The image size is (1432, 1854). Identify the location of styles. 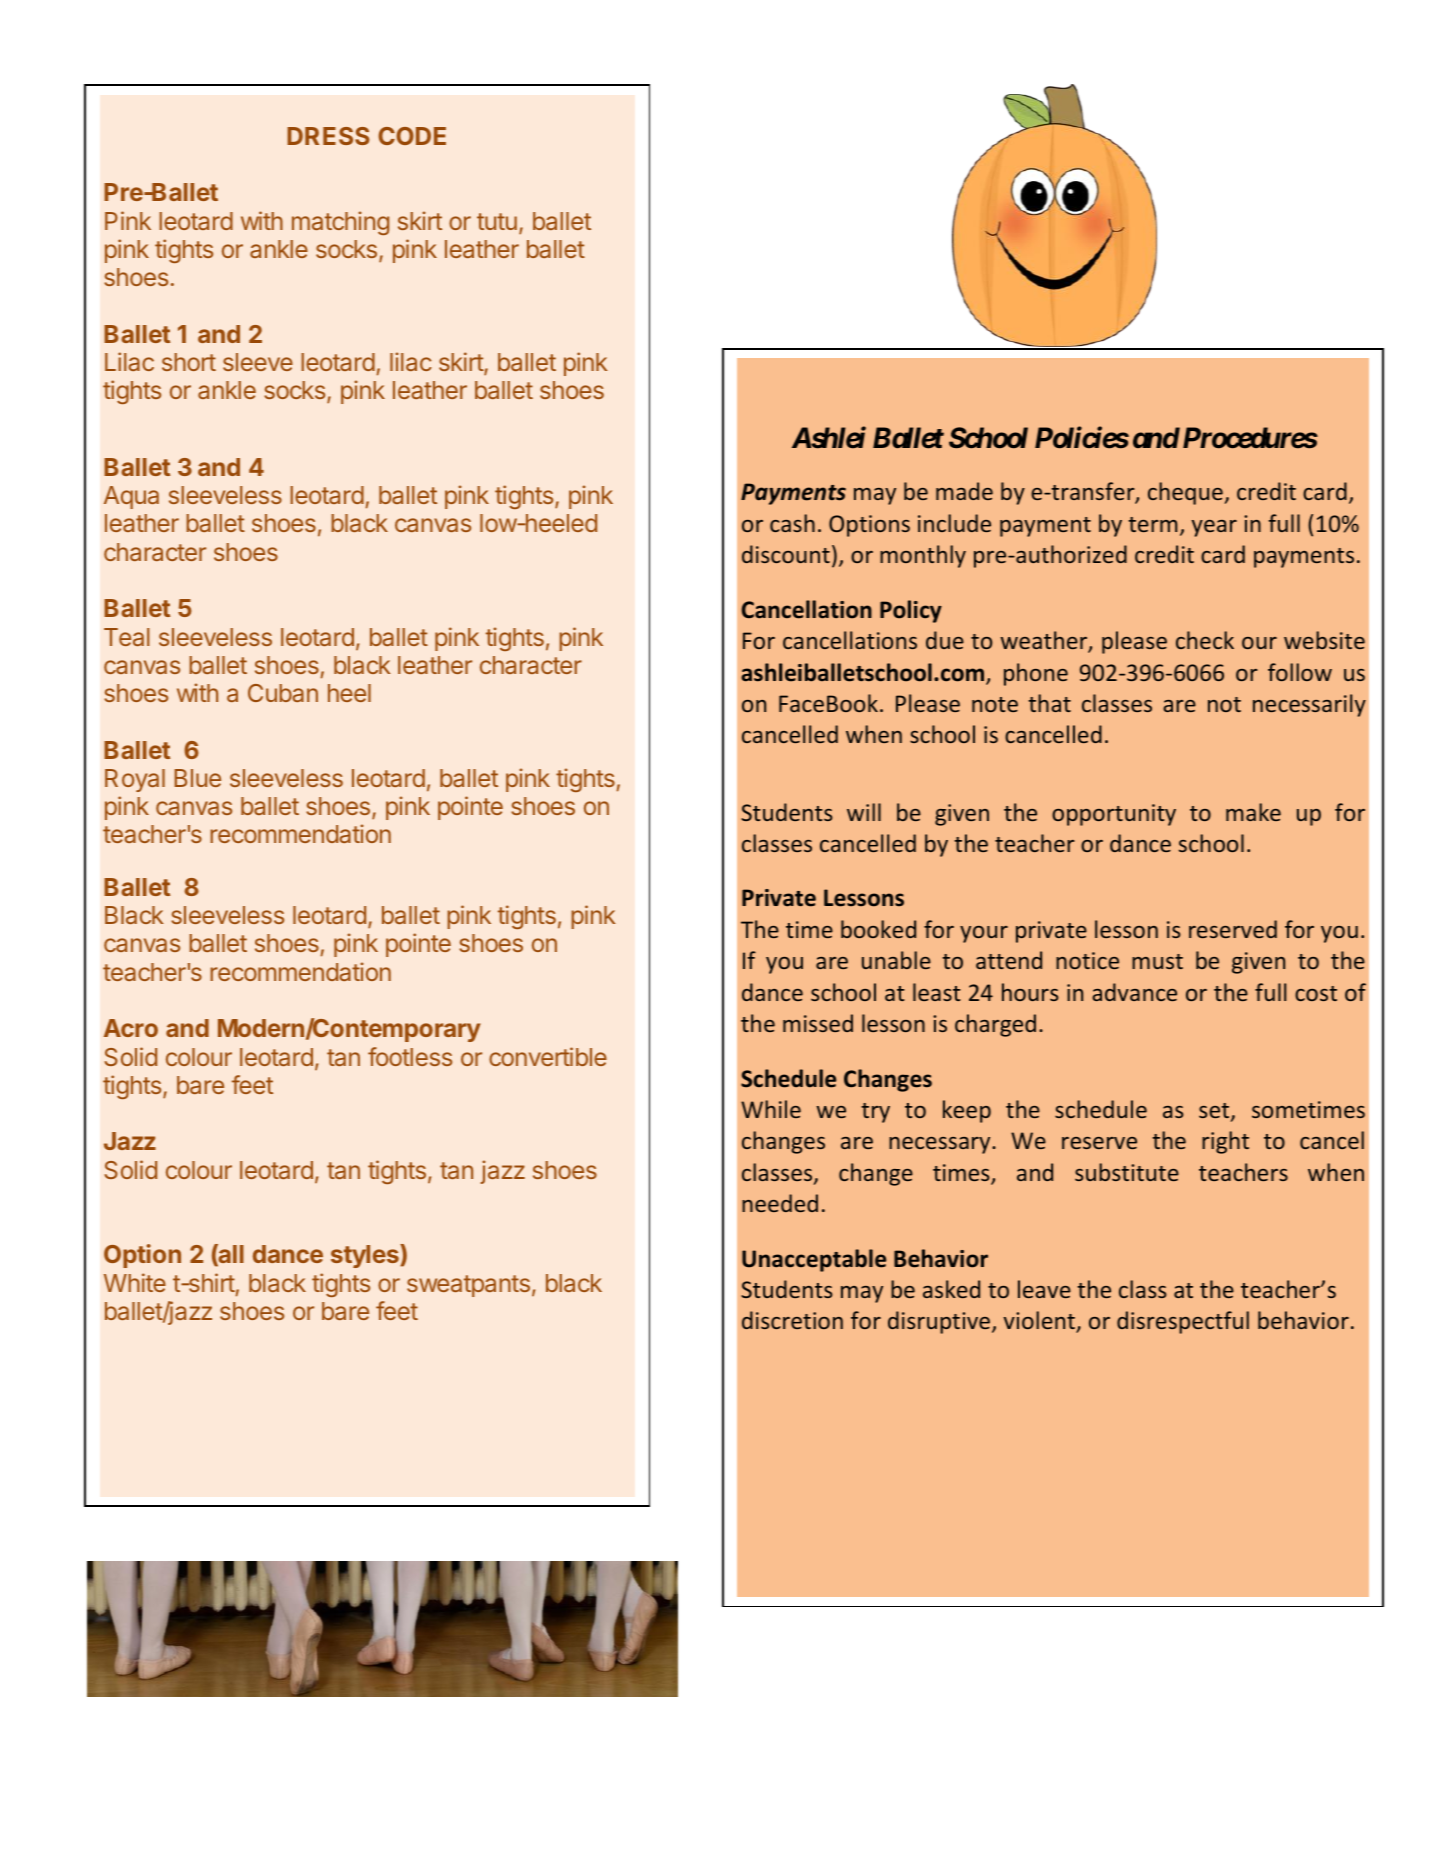
(366, 1256).
